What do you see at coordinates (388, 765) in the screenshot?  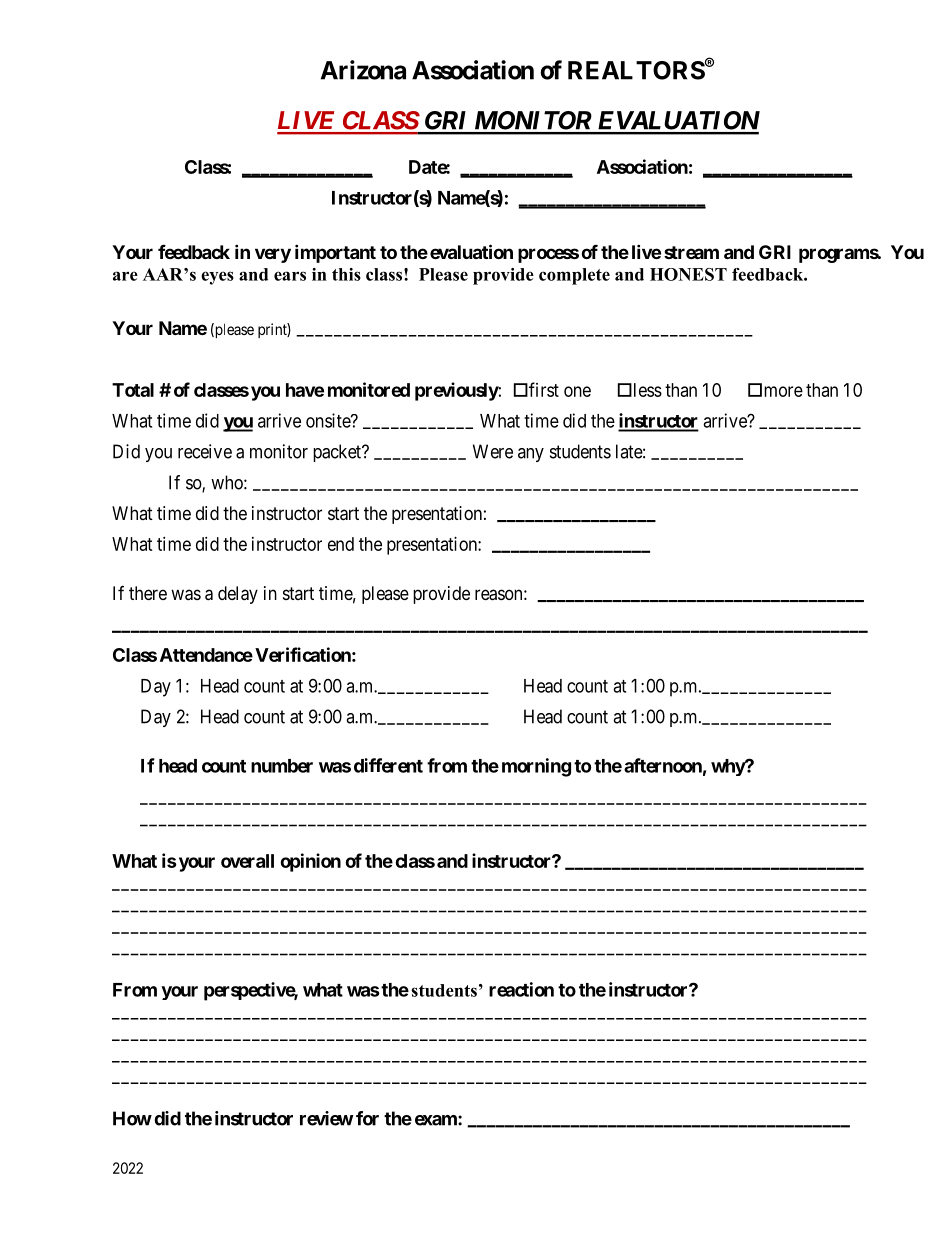 I see `different` at bounding box center [388, 765].
